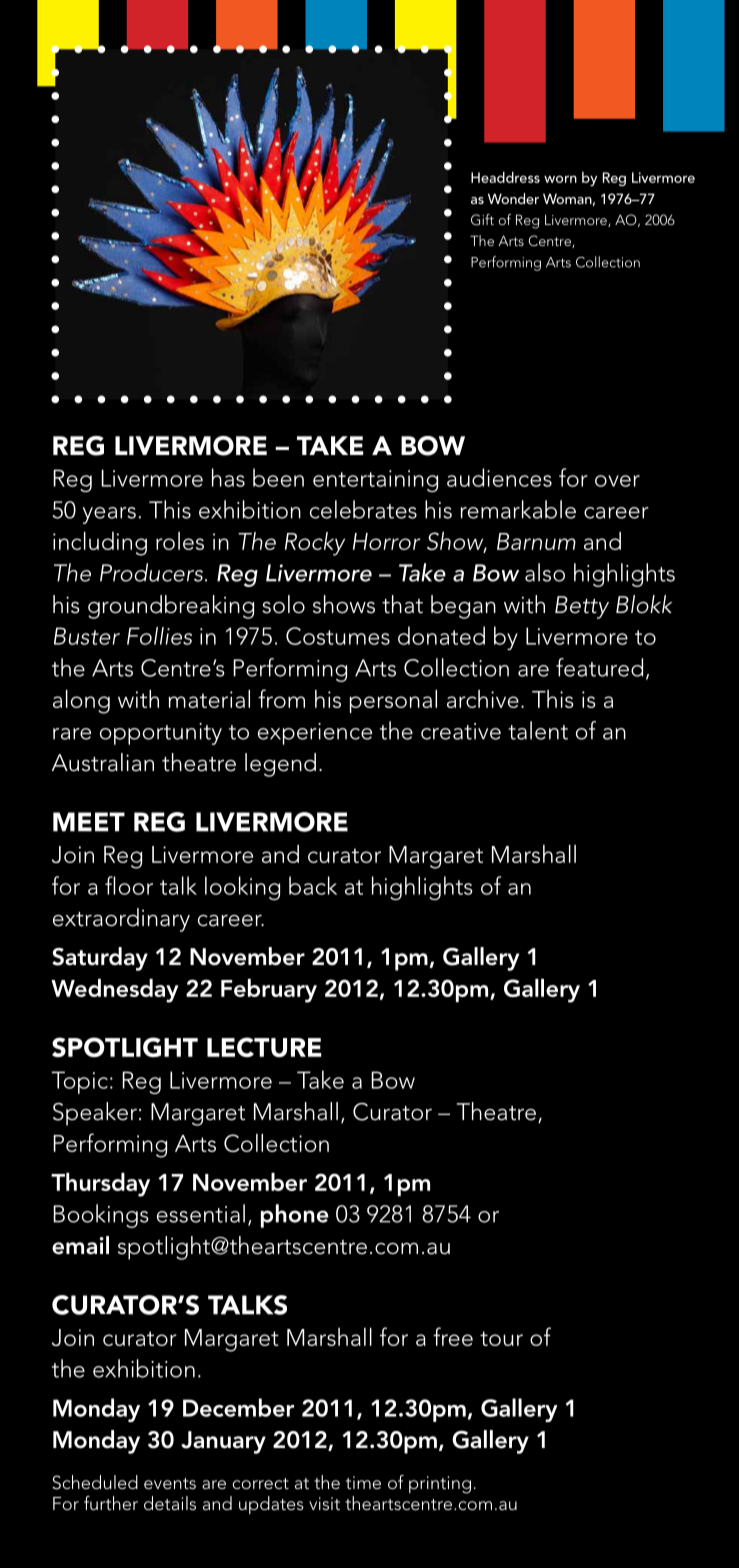  What do you see at coordinates (582, 607) in the page?
I see `Betty` at bounding box center [582, 607].
